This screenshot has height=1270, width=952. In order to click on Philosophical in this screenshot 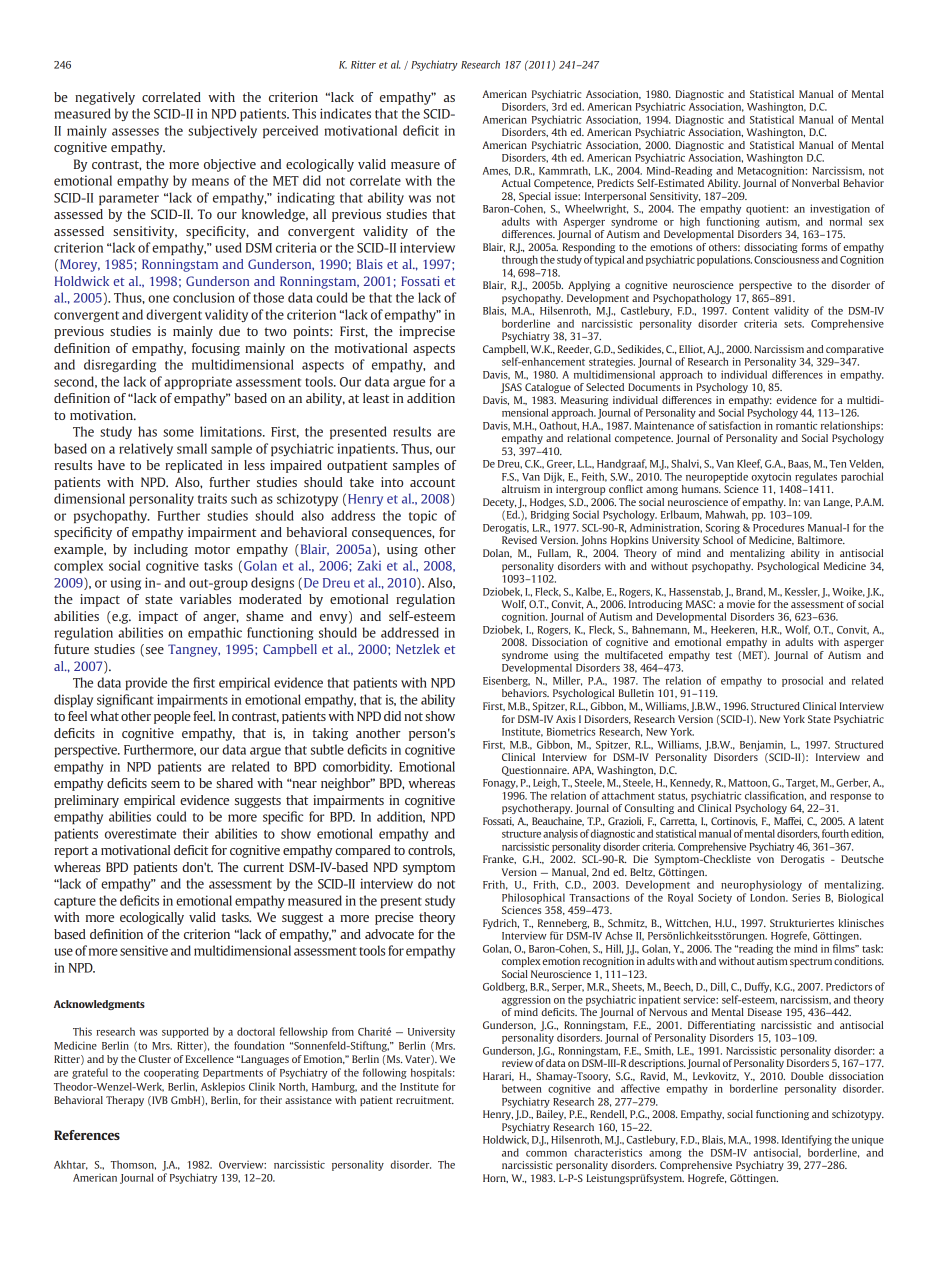, I will do `click(533, 898)`.
